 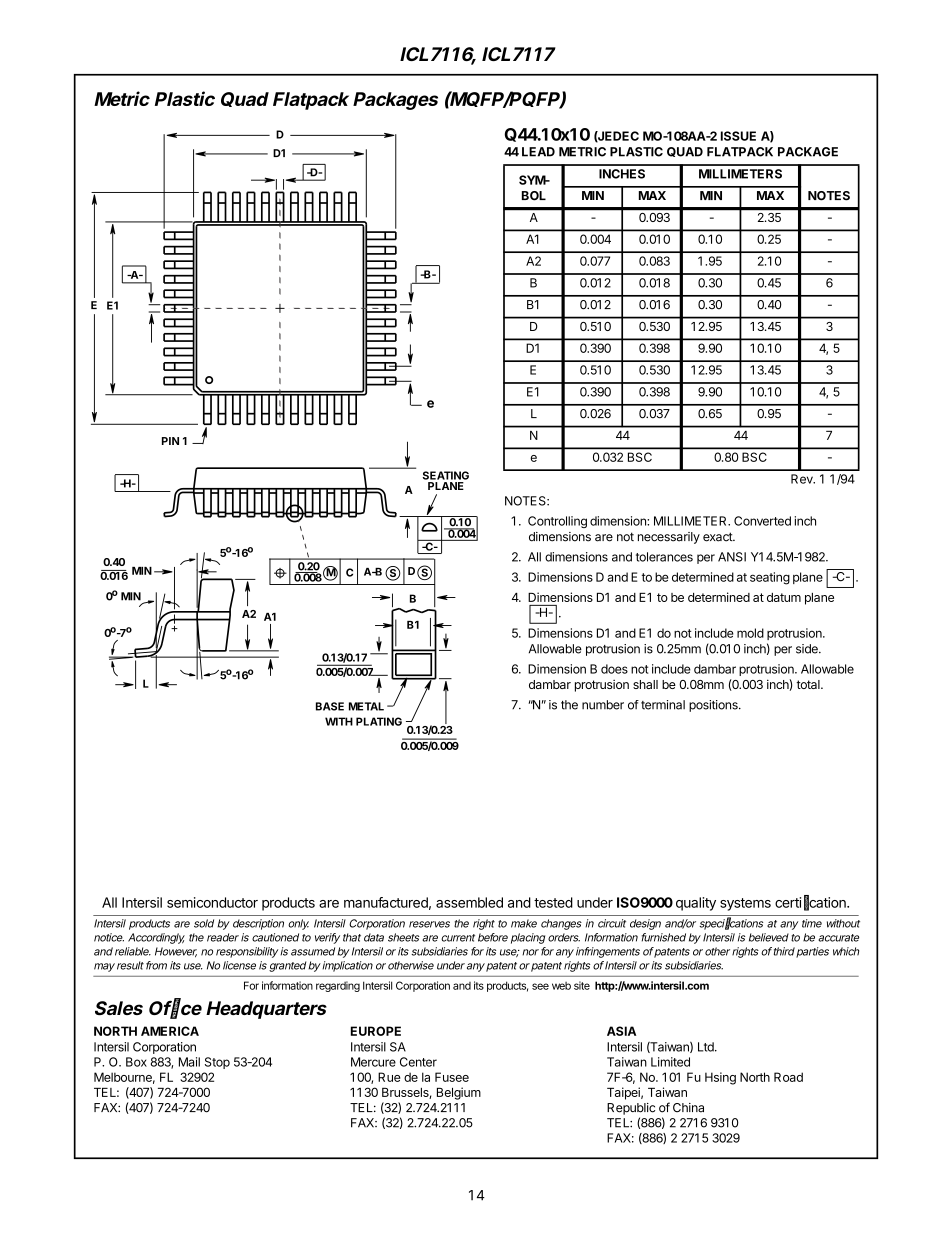 I want to click on Hsing, so click(x=720, y=1078).
